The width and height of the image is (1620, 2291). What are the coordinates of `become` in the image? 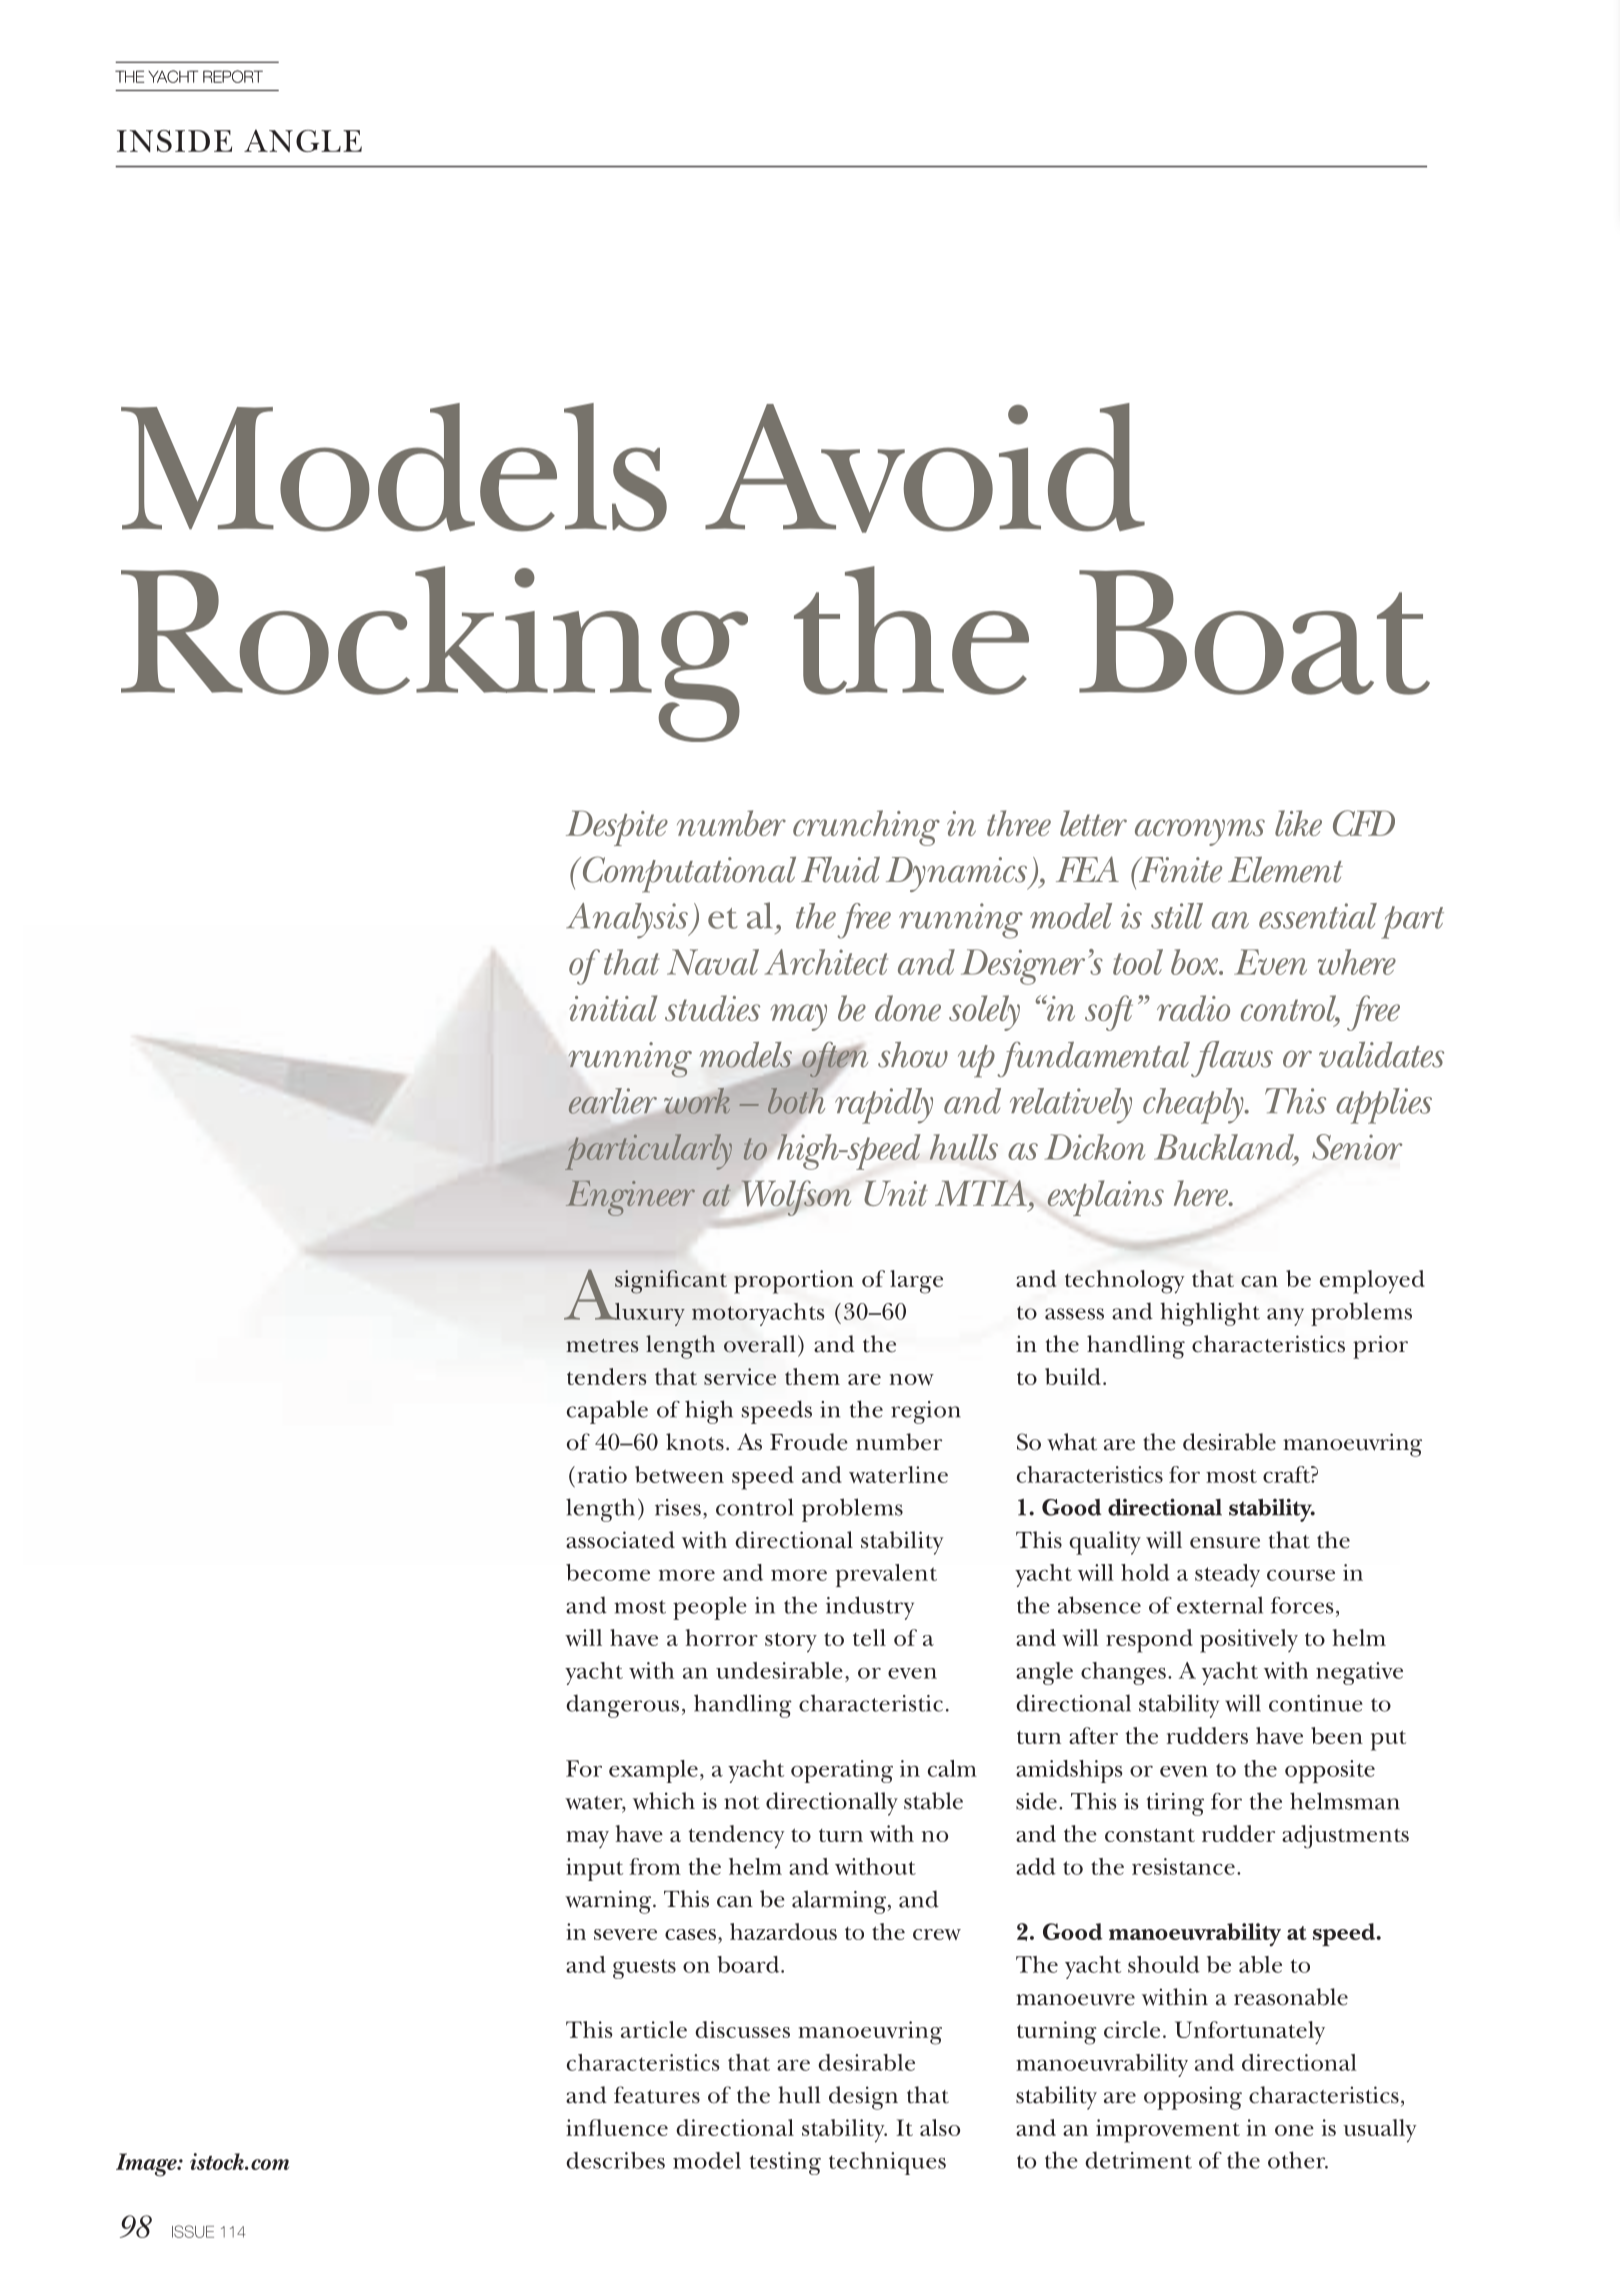 It's located at (608, 1572).
